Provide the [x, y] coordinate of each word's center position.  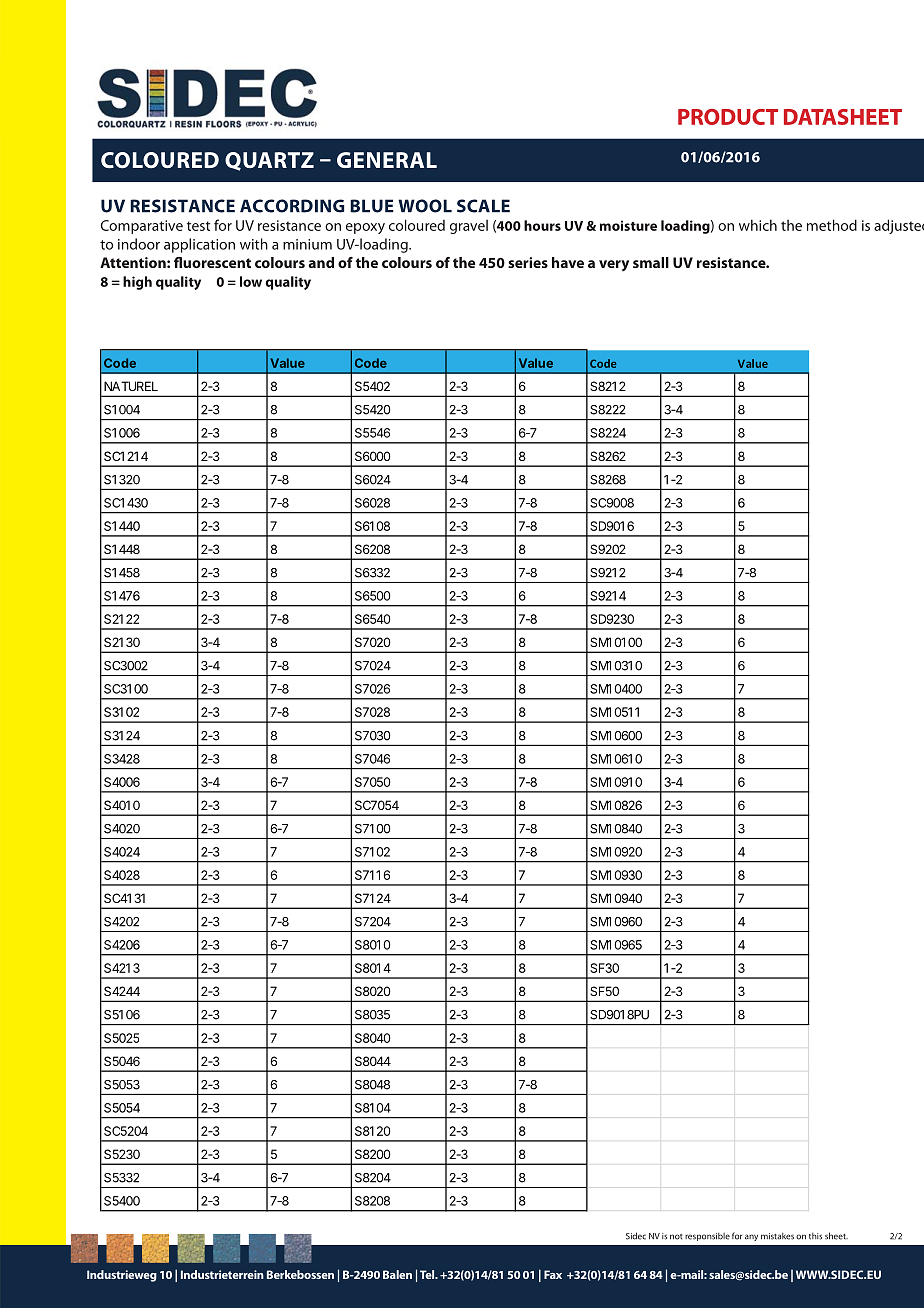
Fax [553, 1274]
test [198, 226]
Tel [428, 1274]
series [528, 262]
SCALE [483, 206]
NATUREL [131, 386]
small [651, 262]
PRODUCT [728, 117]
